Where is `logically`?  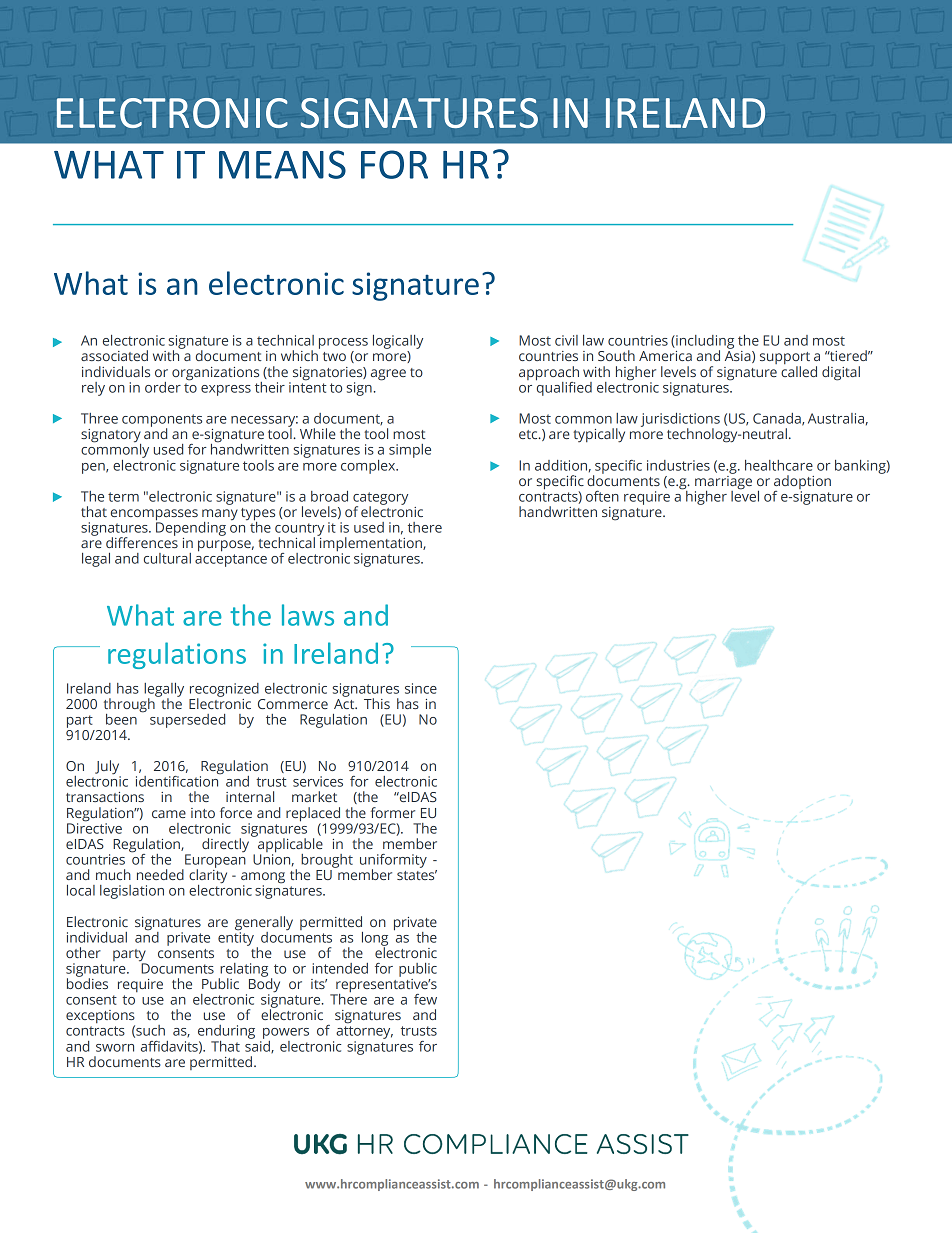 logically is located at coordinates (398, 343).
